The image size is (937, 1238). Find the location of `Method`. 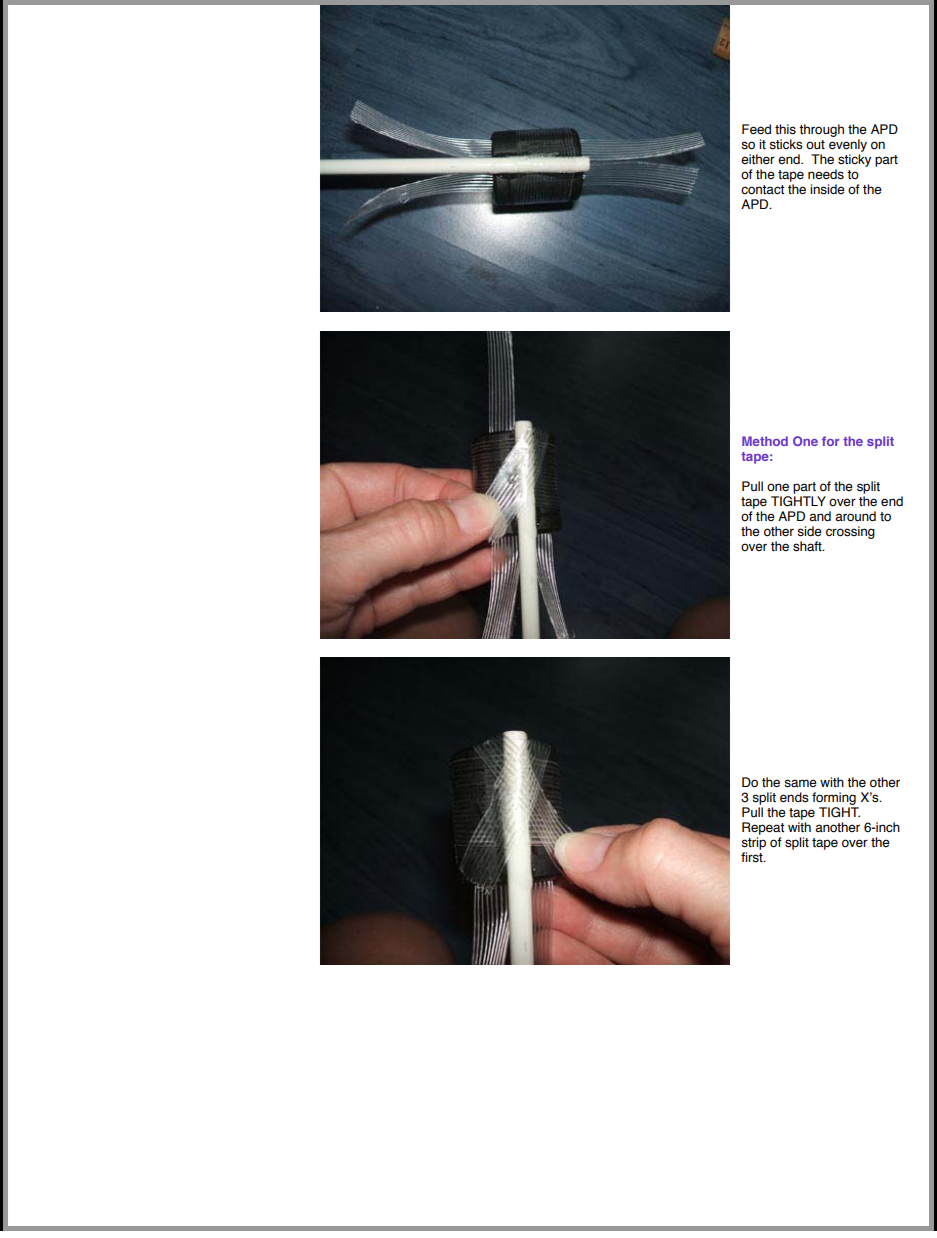

Method is located at coordinates (765, 441).
